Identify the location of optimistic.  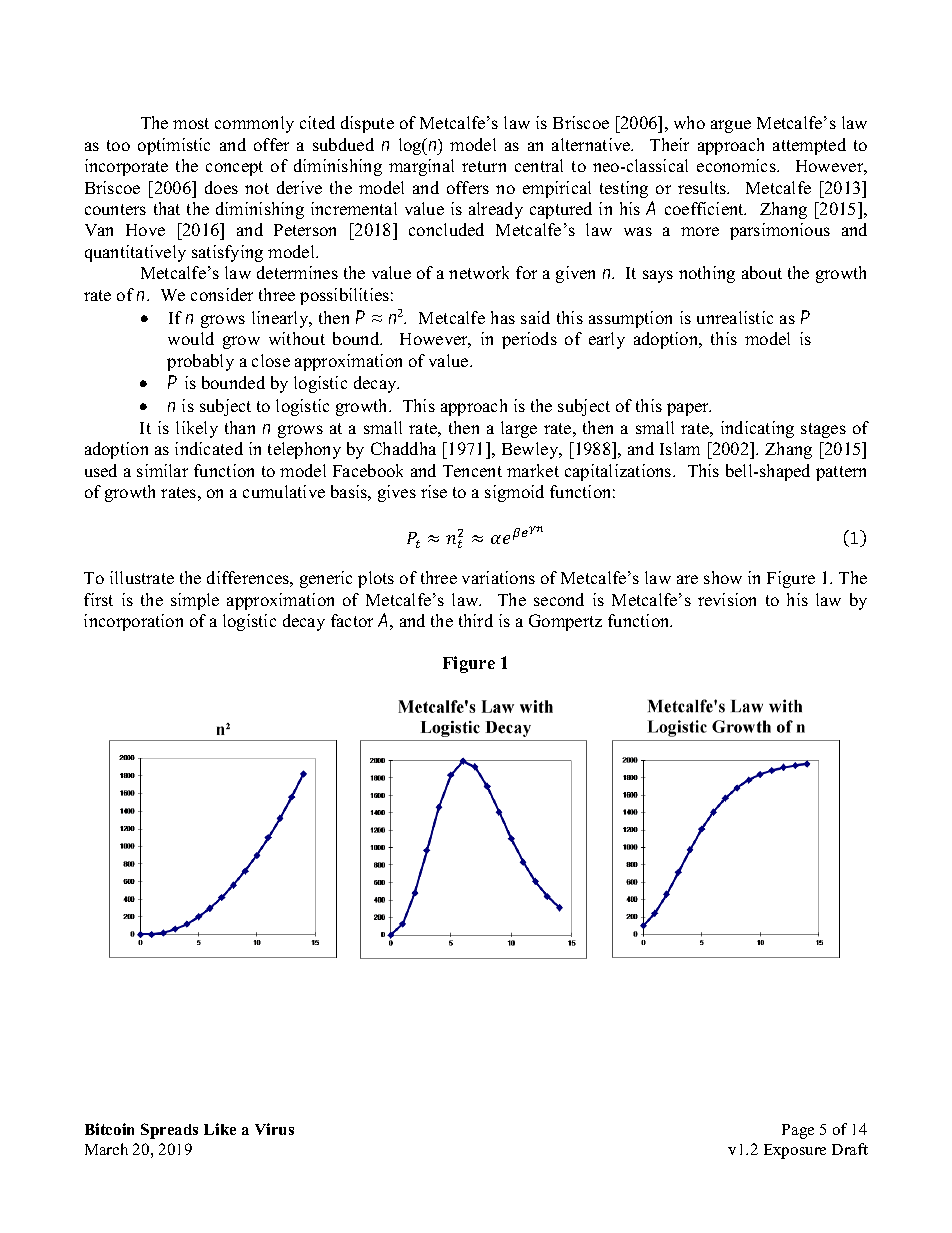
(174, 146).
